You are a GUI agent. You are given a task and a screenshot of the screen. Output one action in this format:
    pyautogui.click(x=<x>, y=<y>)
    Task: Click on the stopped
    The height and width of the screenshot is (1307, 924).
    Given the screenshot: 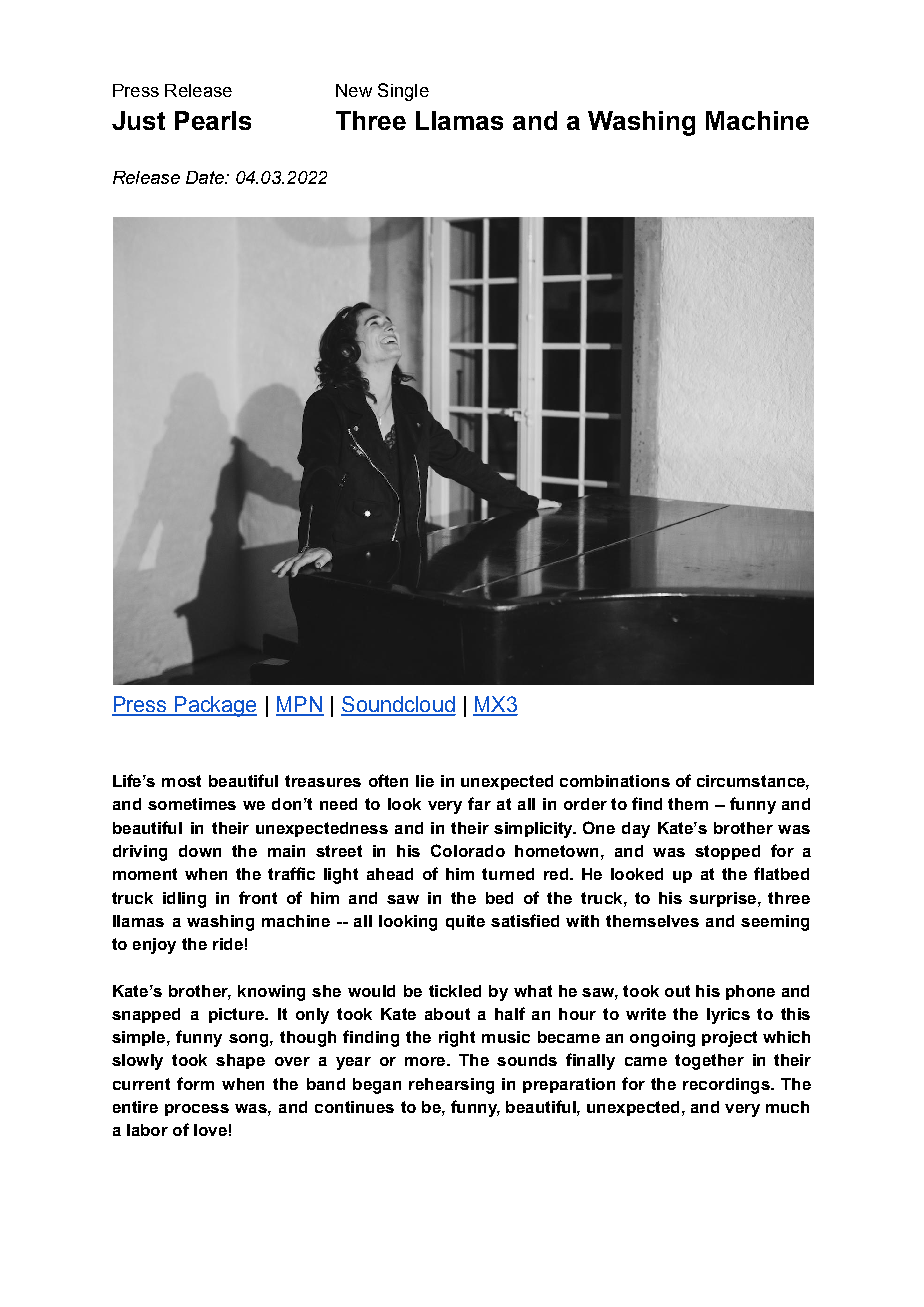 What is the action you would take?
    pyautogui.click(x=727, y=852)
